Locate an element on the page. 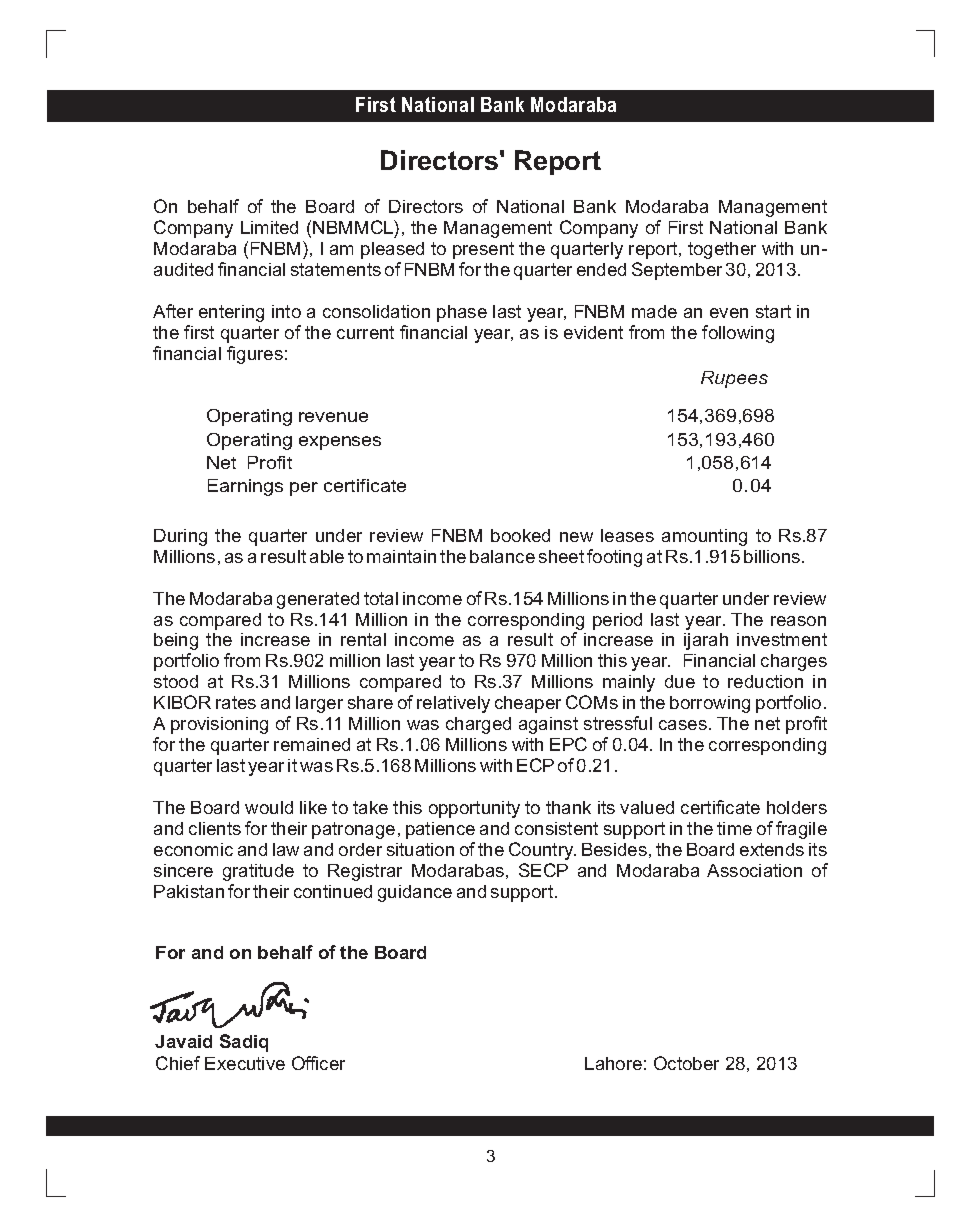  opportunity is located at coordinates (474, 809).
